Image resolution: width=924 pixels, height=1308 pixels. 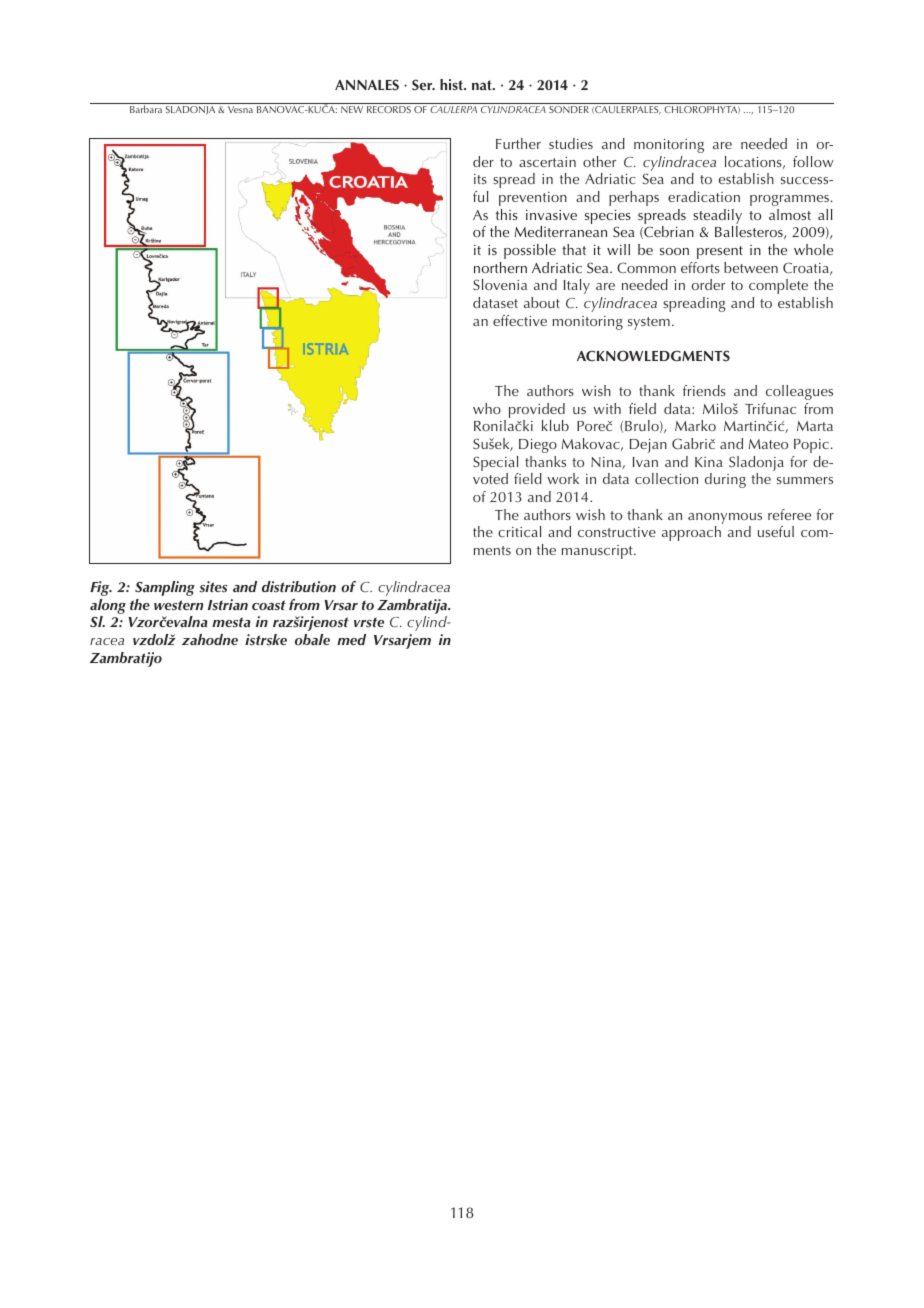 What do you see at coordinates (542, 302) in the screenshot?
I see `about` at bounding box center [542, 302].
